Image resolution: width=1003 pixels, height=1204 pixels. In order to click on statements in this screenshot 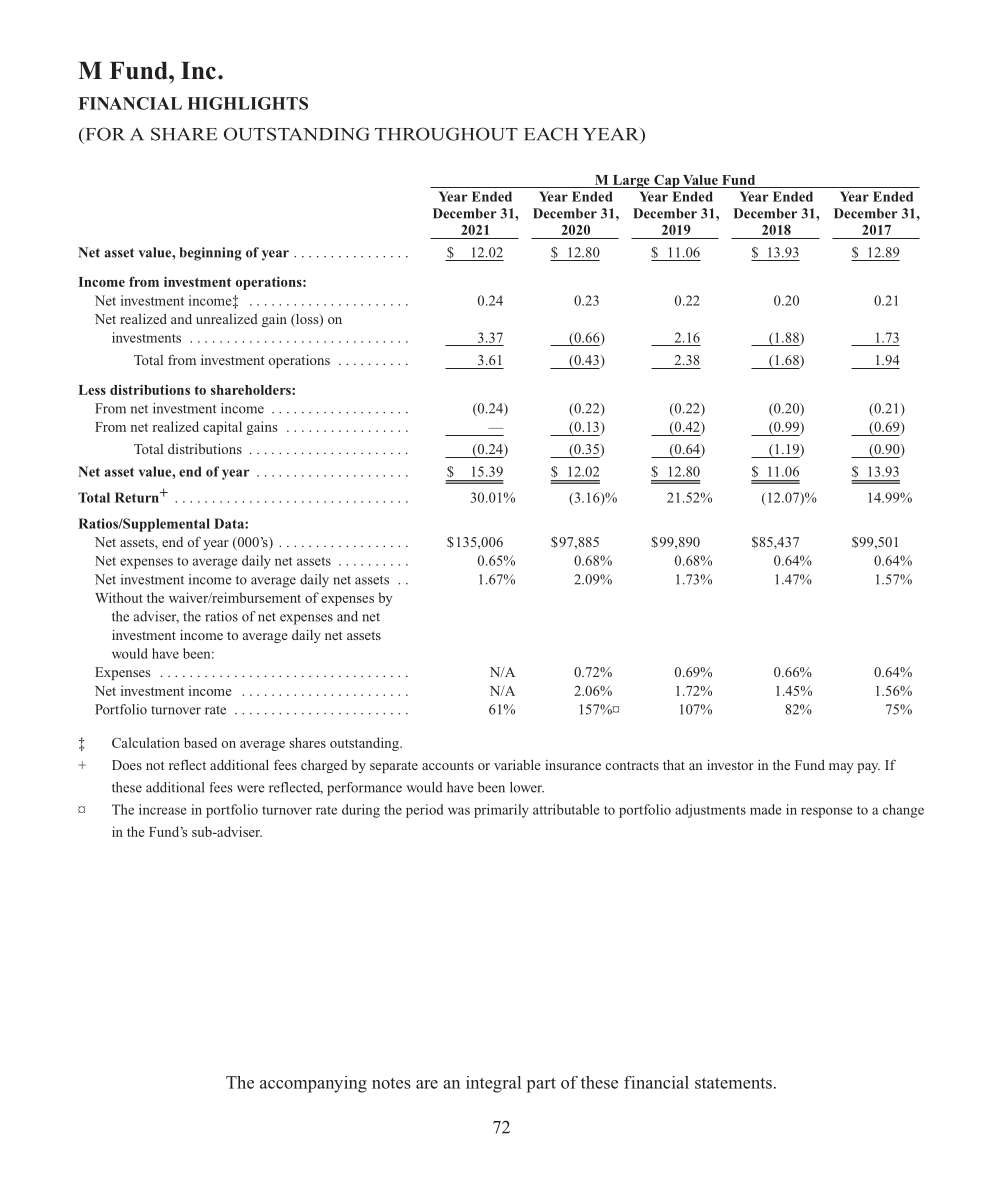, I will do `click(733, 1083)`.
